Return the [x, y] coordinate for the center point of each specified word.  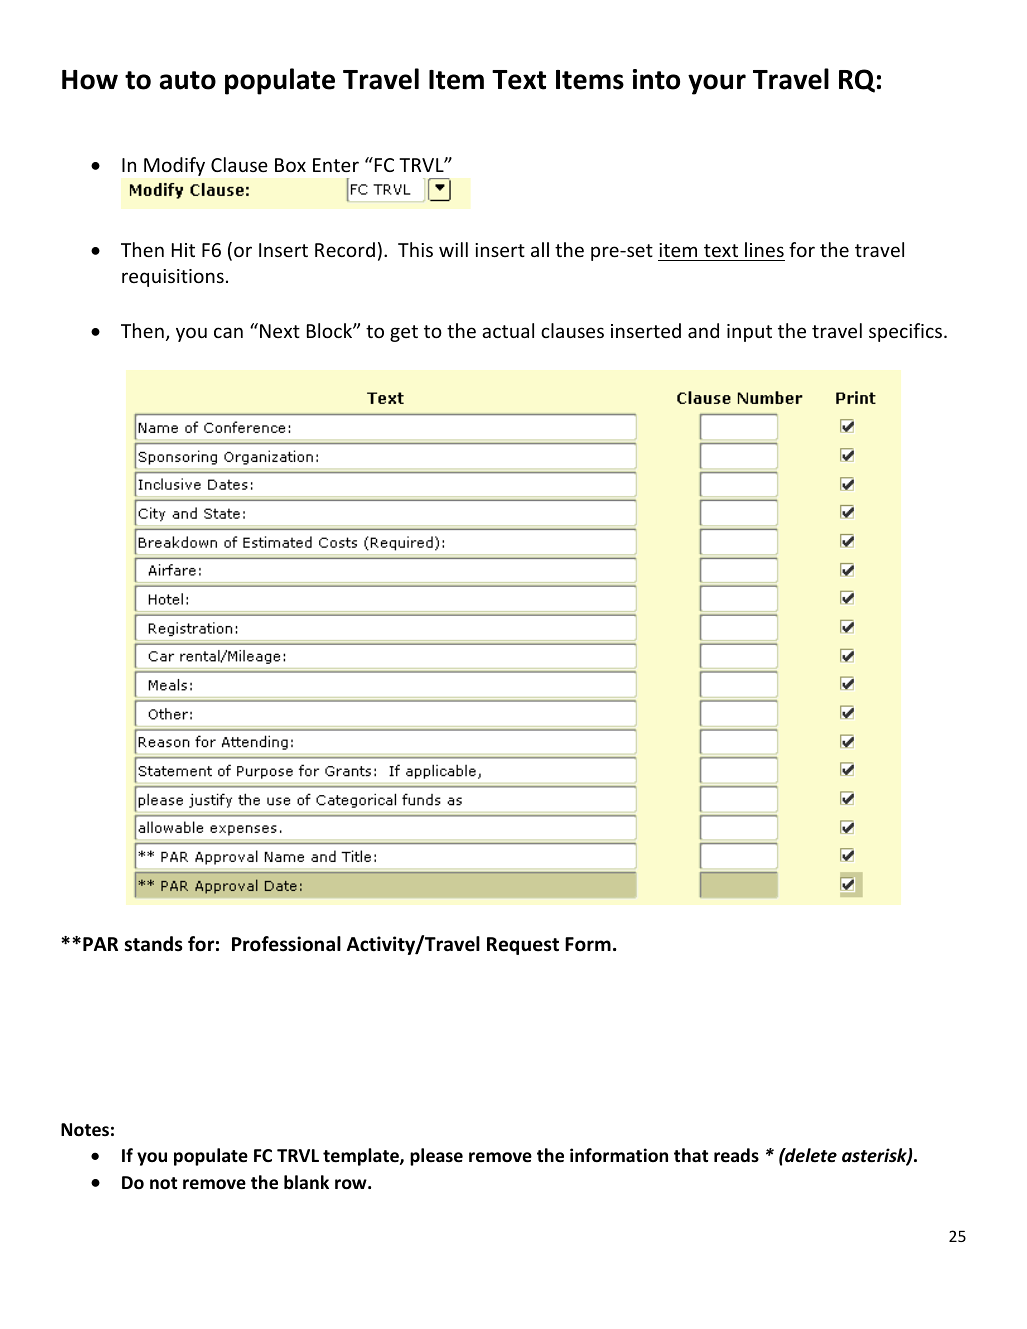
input [749, 333]
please [436, 1157]
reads [736, 1155]
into [656, 79]
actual [508, 330]
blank [306, 1182]
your [717, 84]
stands [153, 944]
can [228, 332]
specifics [905, 332]
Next [280, 331]
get [404, 333]
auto [188, 80]
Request [523, 946]
